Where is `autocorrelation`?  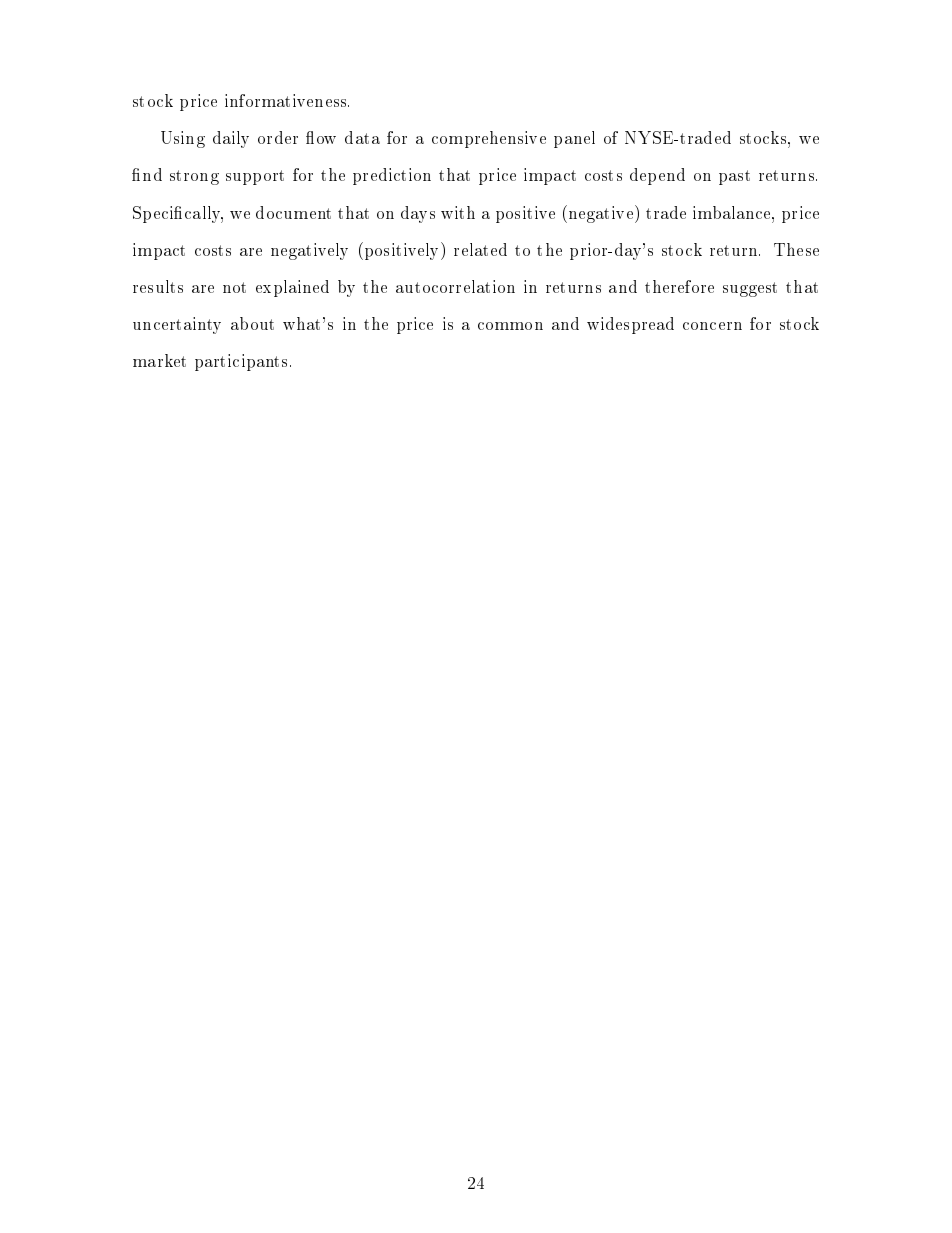 autocorrelation is located at coordinates (455, 286).
